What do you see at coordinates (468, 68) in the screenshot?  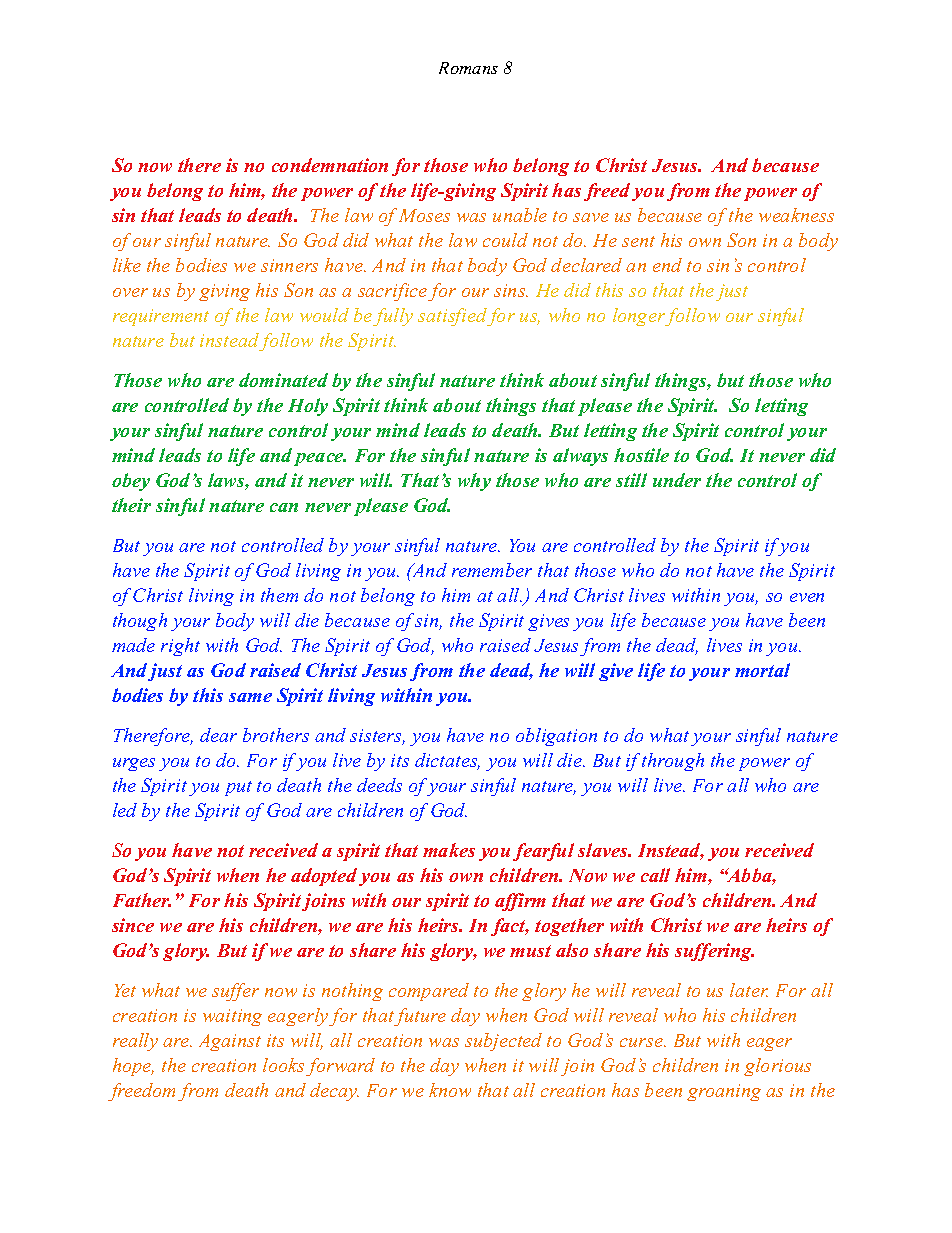 I see `Romans` at bounding box center [468, 68].
